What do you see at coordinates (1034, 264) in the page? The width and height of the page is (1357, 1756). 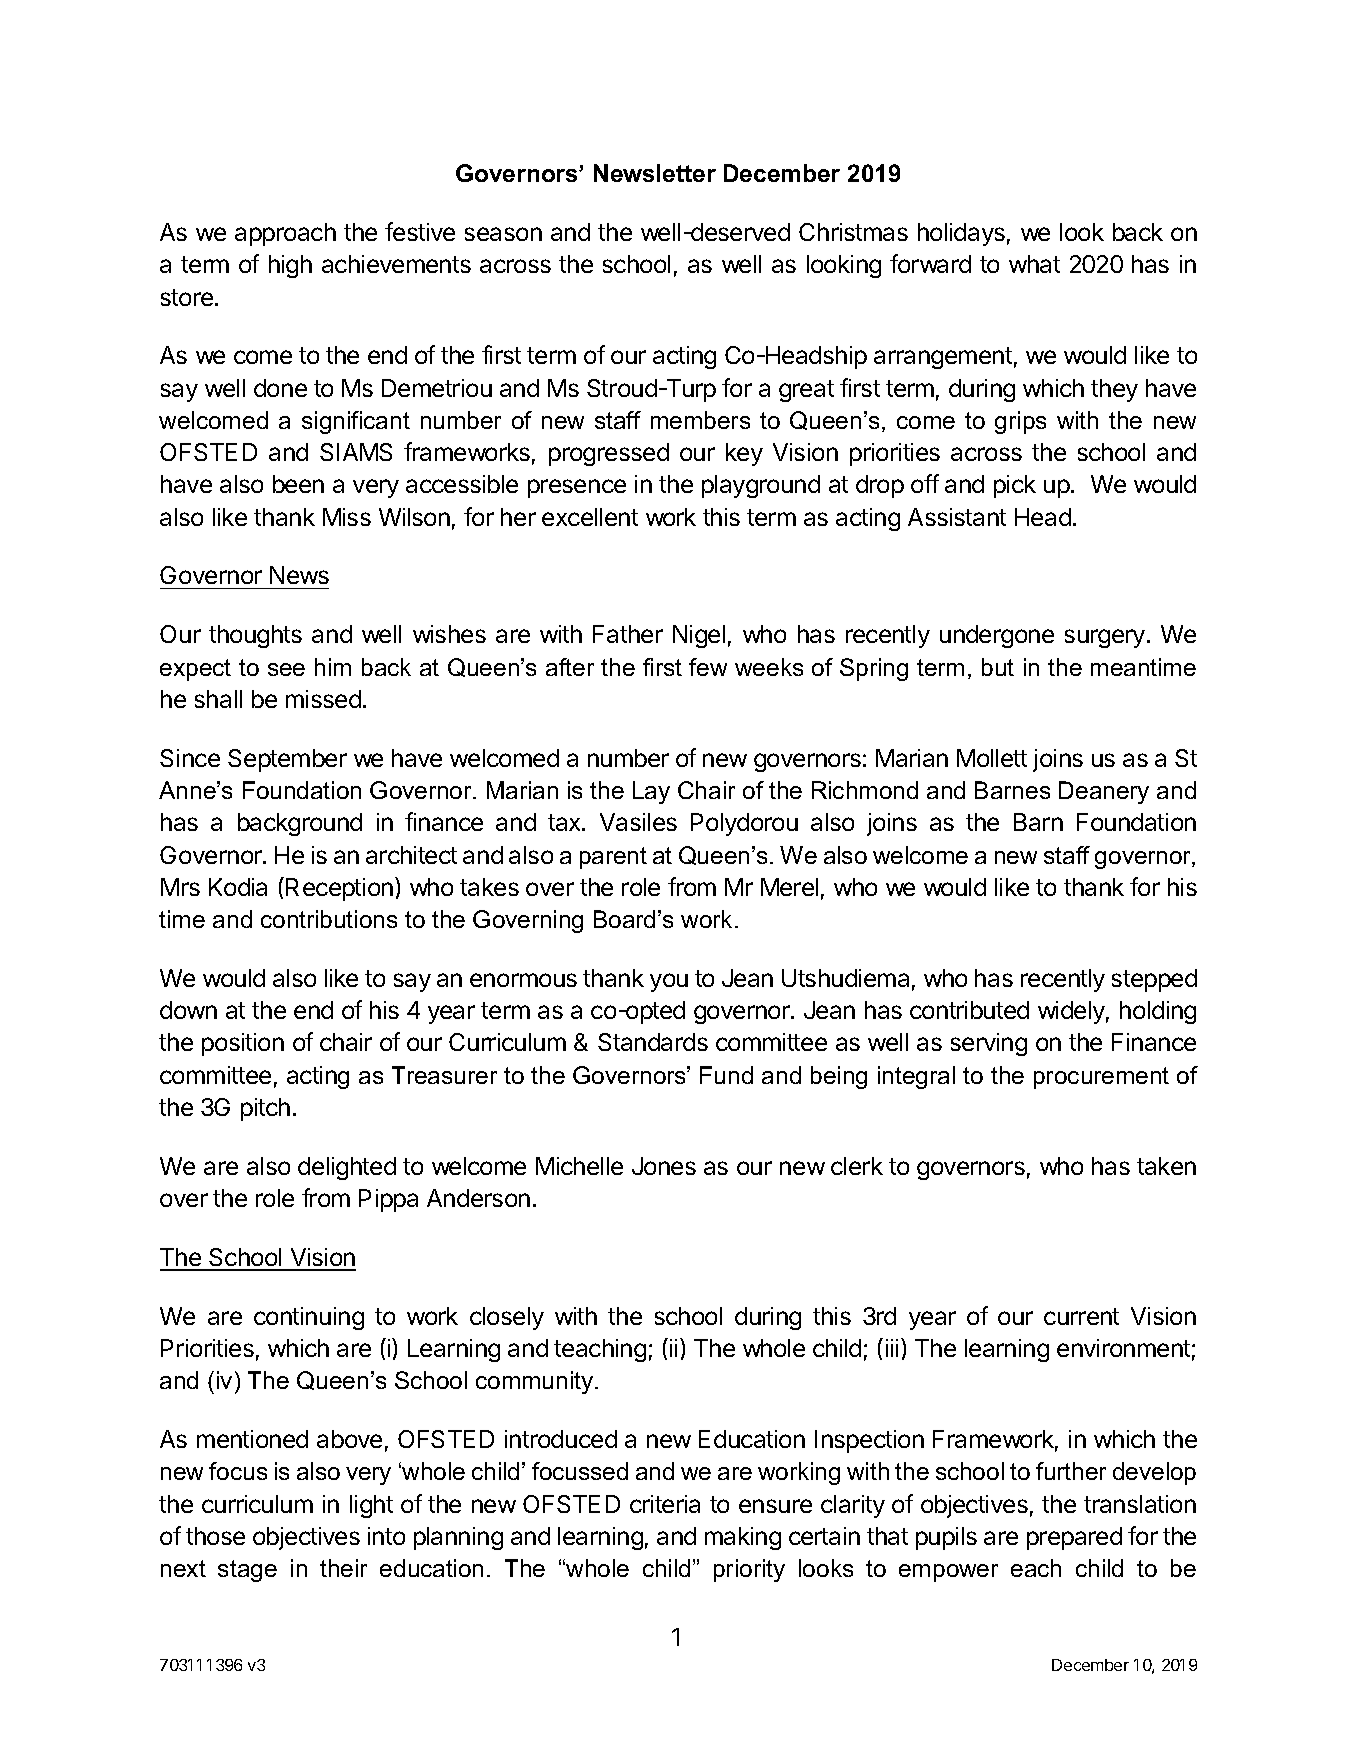 I see `what` at bounding box center [1034, 264].
